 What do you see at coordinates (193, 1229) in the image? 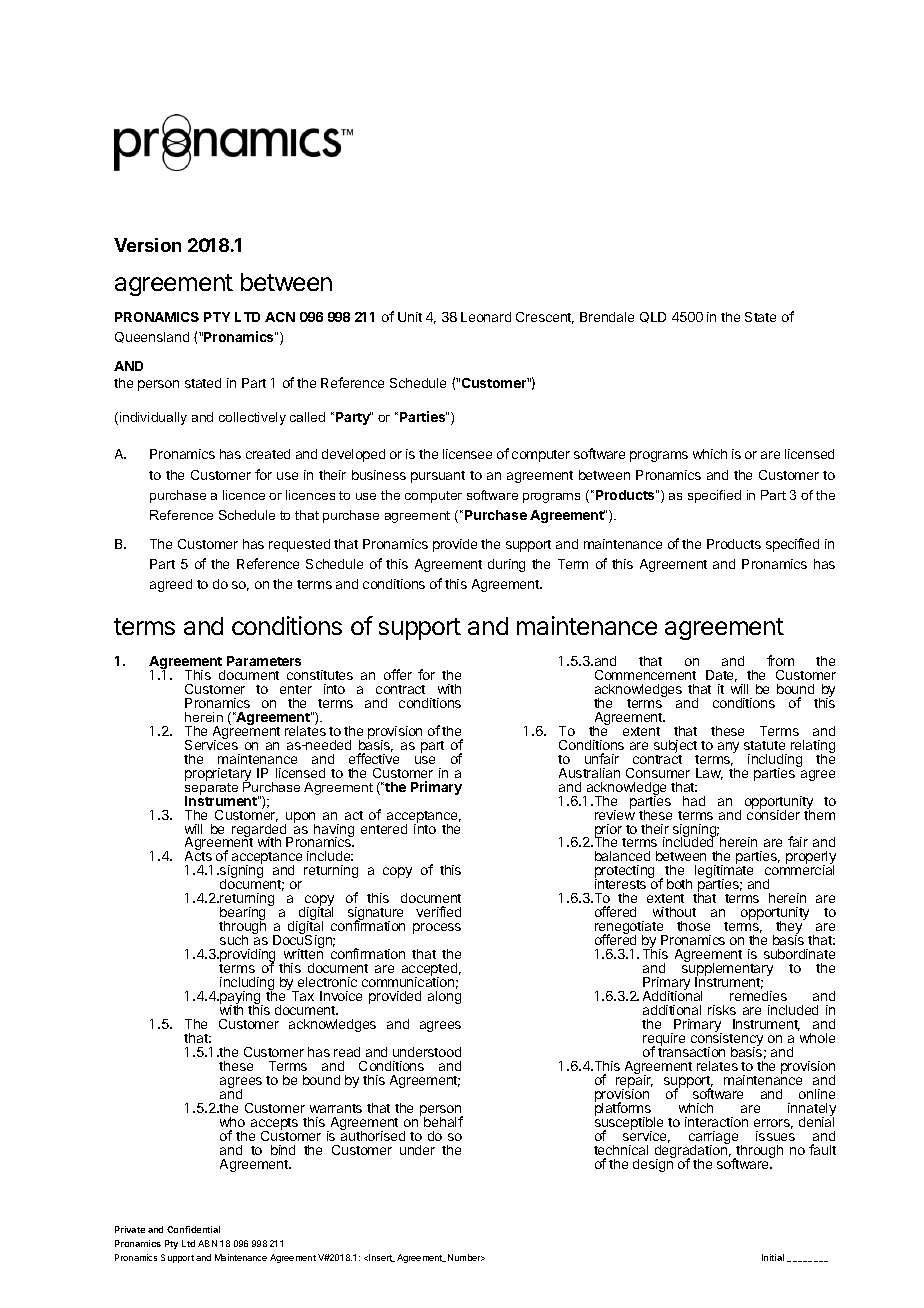
I see `Confidential` at bounding box center [193, 1229].
